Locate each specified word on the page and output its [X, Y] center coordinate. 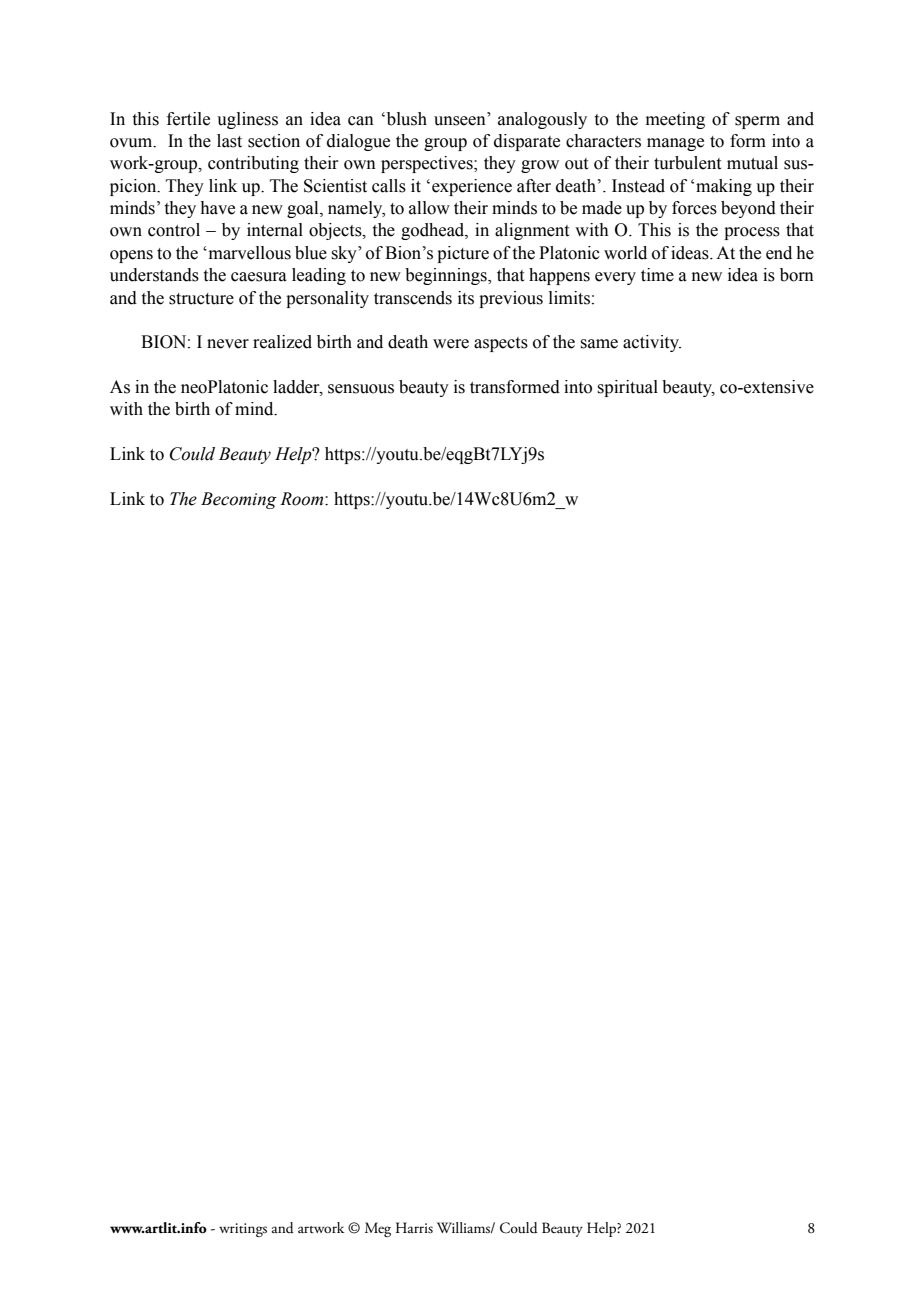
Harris [414, 1228]
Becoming [239, 500]
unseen [460, 121]
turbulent [687, 163]
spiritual [627, 388]
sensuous [361, 389]
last [229, 141]
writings [243, 1230]
